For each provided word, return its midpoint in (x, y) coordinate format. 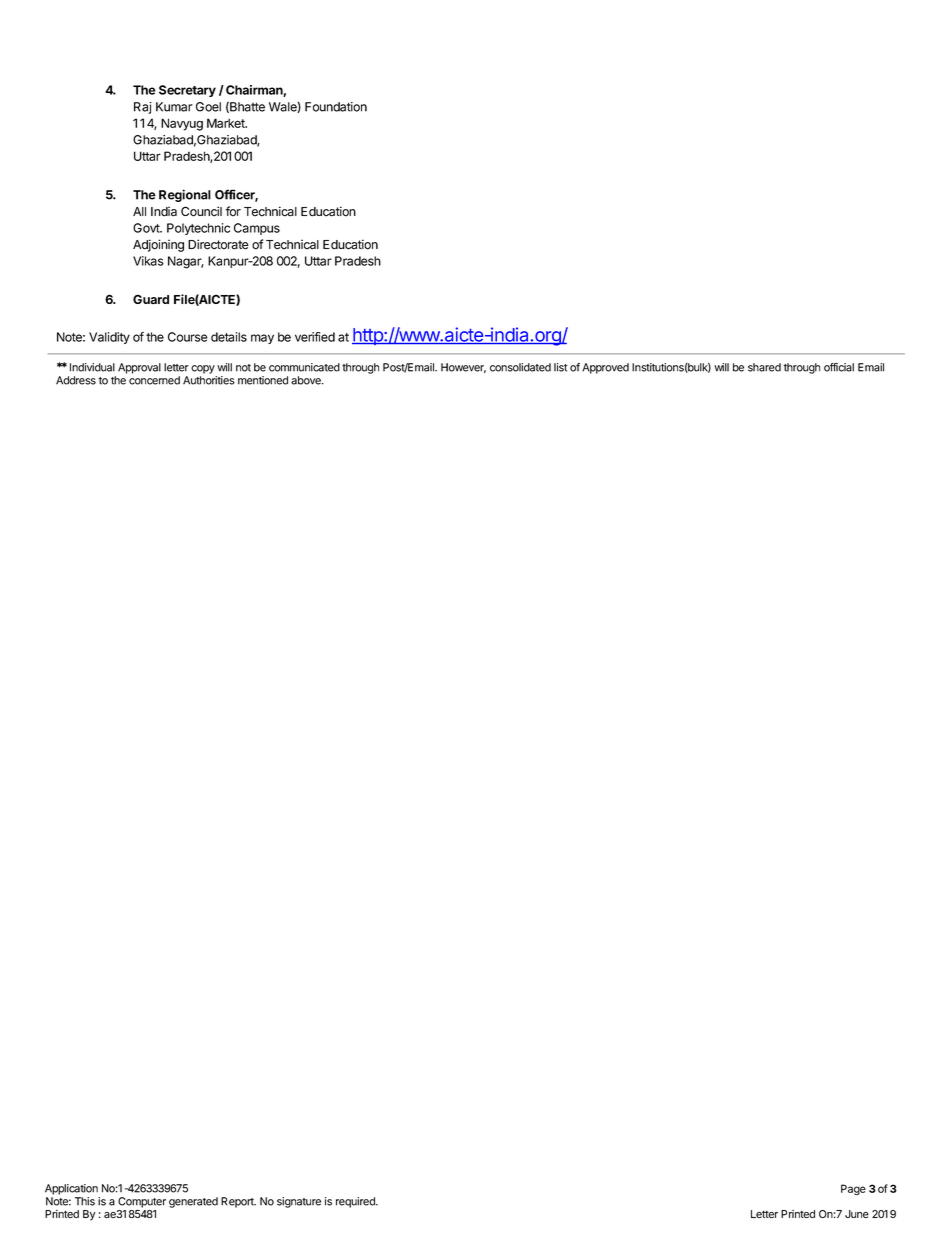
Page (853, 1189)
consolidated (520, 367)
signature (299, 1202)
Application (71, 1189)
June (857, 1214)
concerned (154, 380)
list (560, 367)
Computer (142, 1202)
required (356, 1202)
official (839, 367)
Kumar (174, 107)
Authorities (209, 380)
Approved (605, 368)
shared (764, 367)
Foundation (336, 107)
